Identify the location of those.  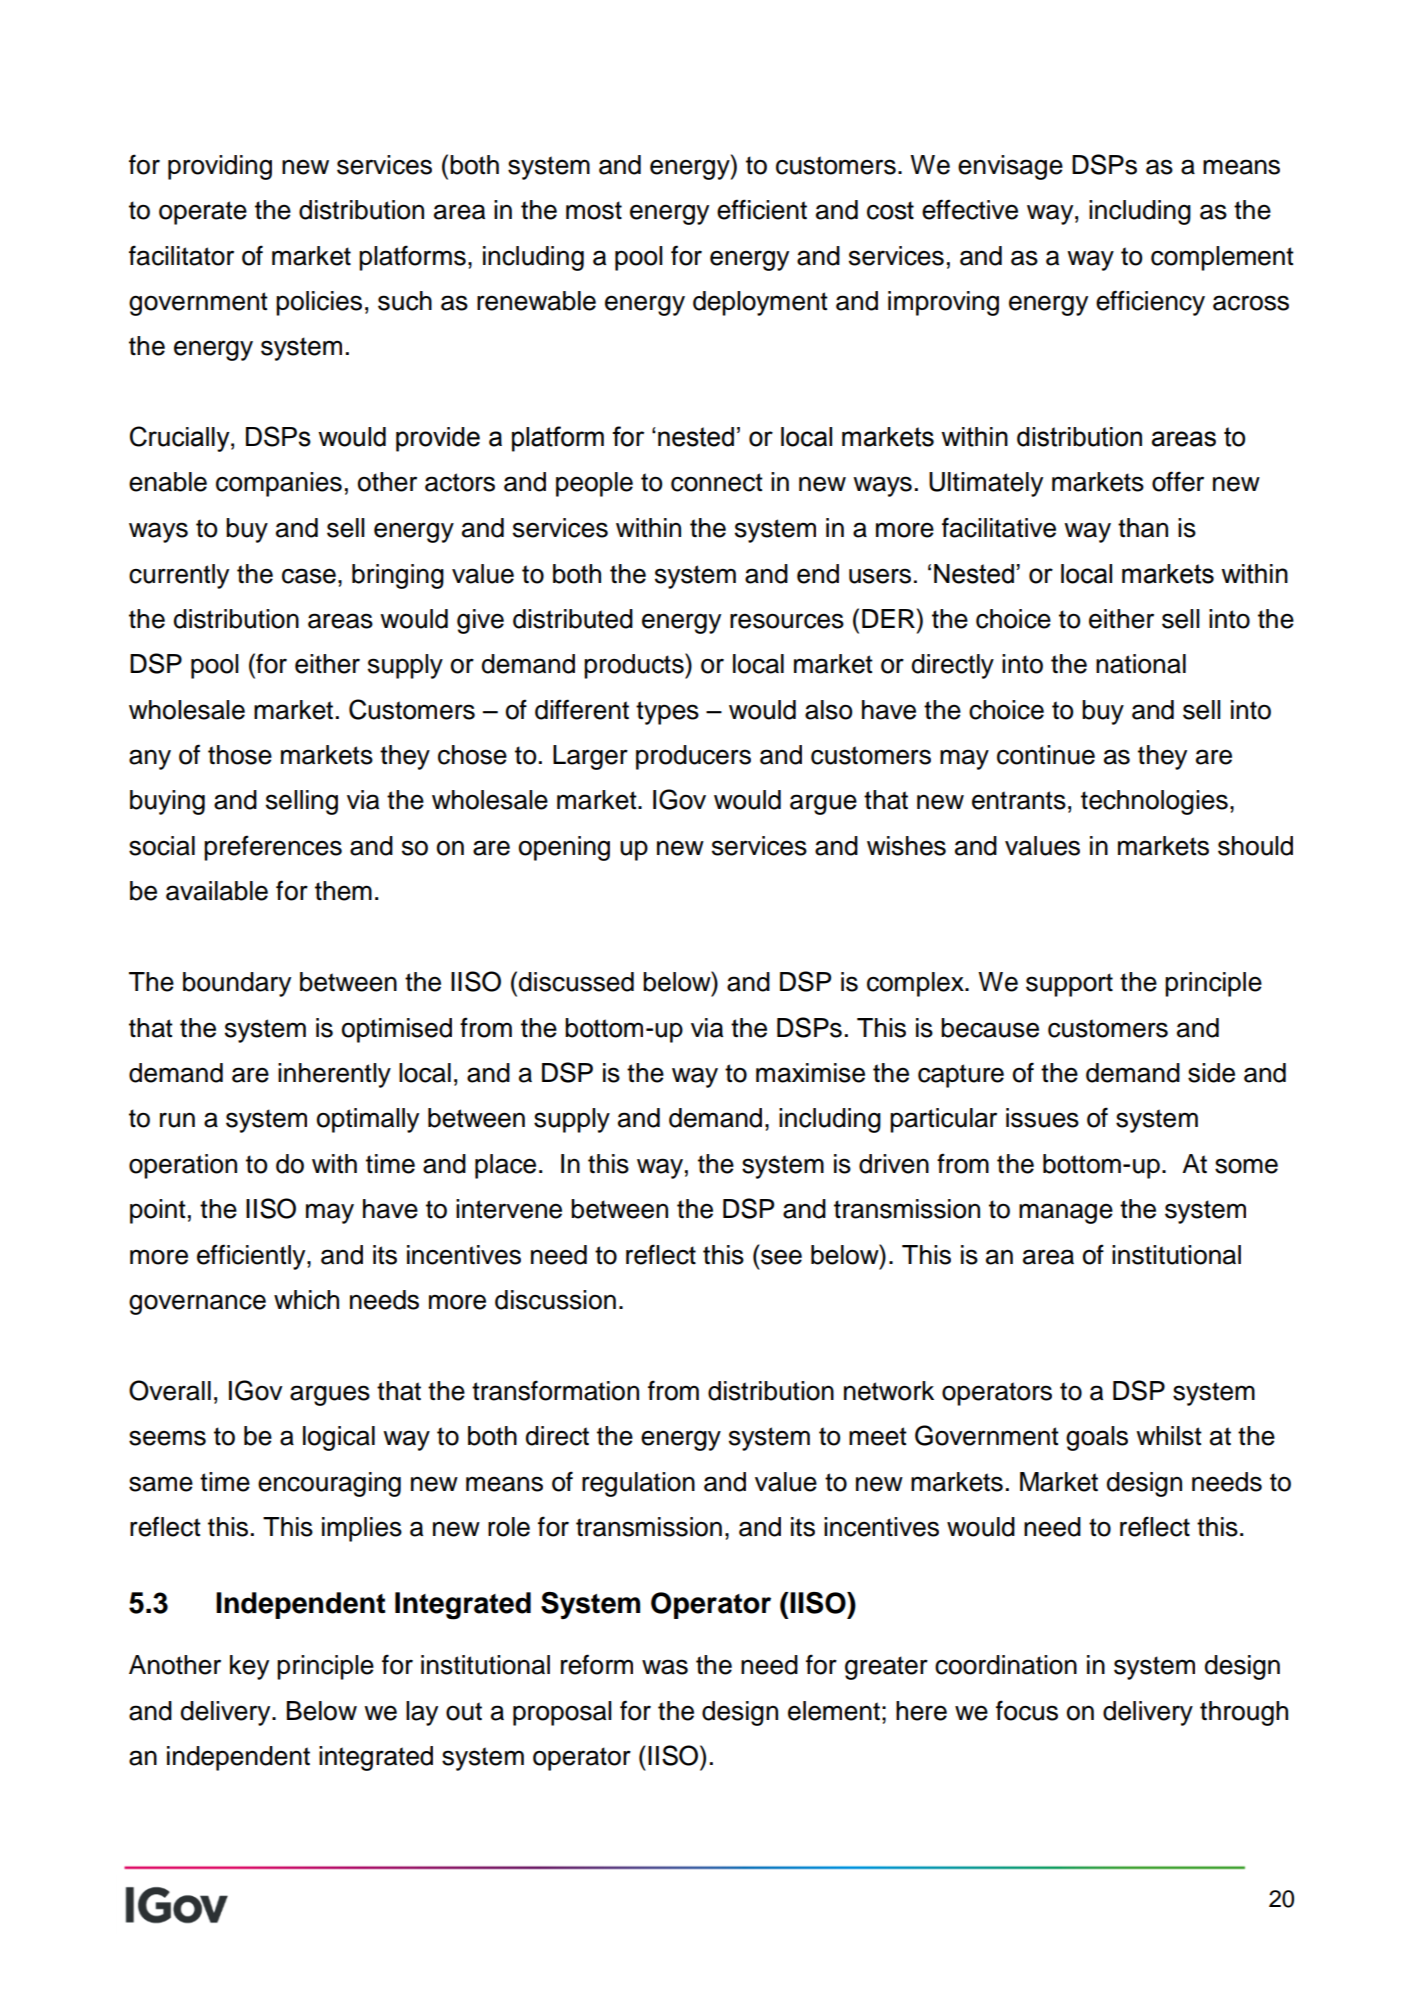
(240, 755).
